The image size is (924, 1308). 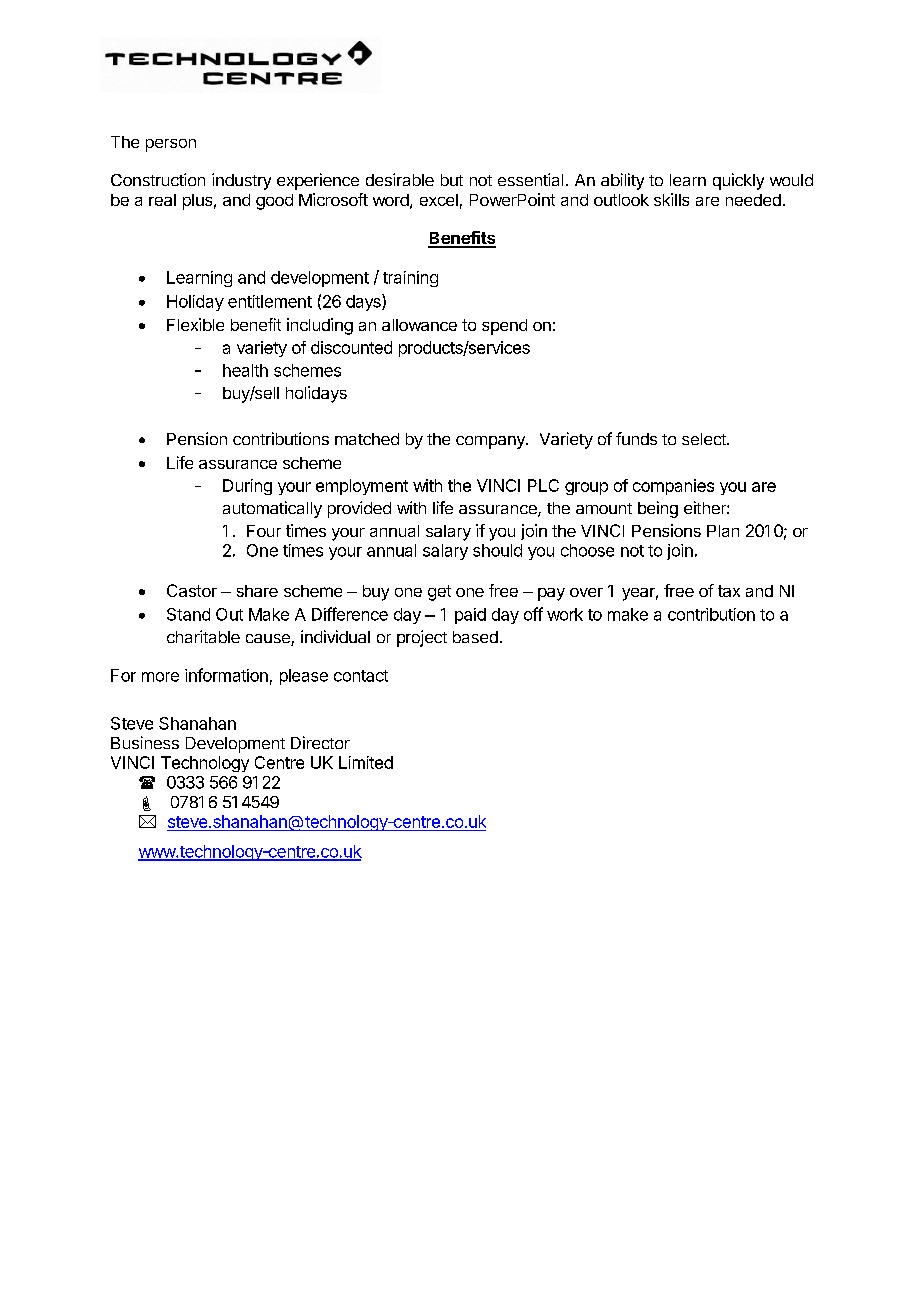 What do you see at coordinates (530, 179) in the screenshot?
I see `essential` at bounding box center [530, 179].
